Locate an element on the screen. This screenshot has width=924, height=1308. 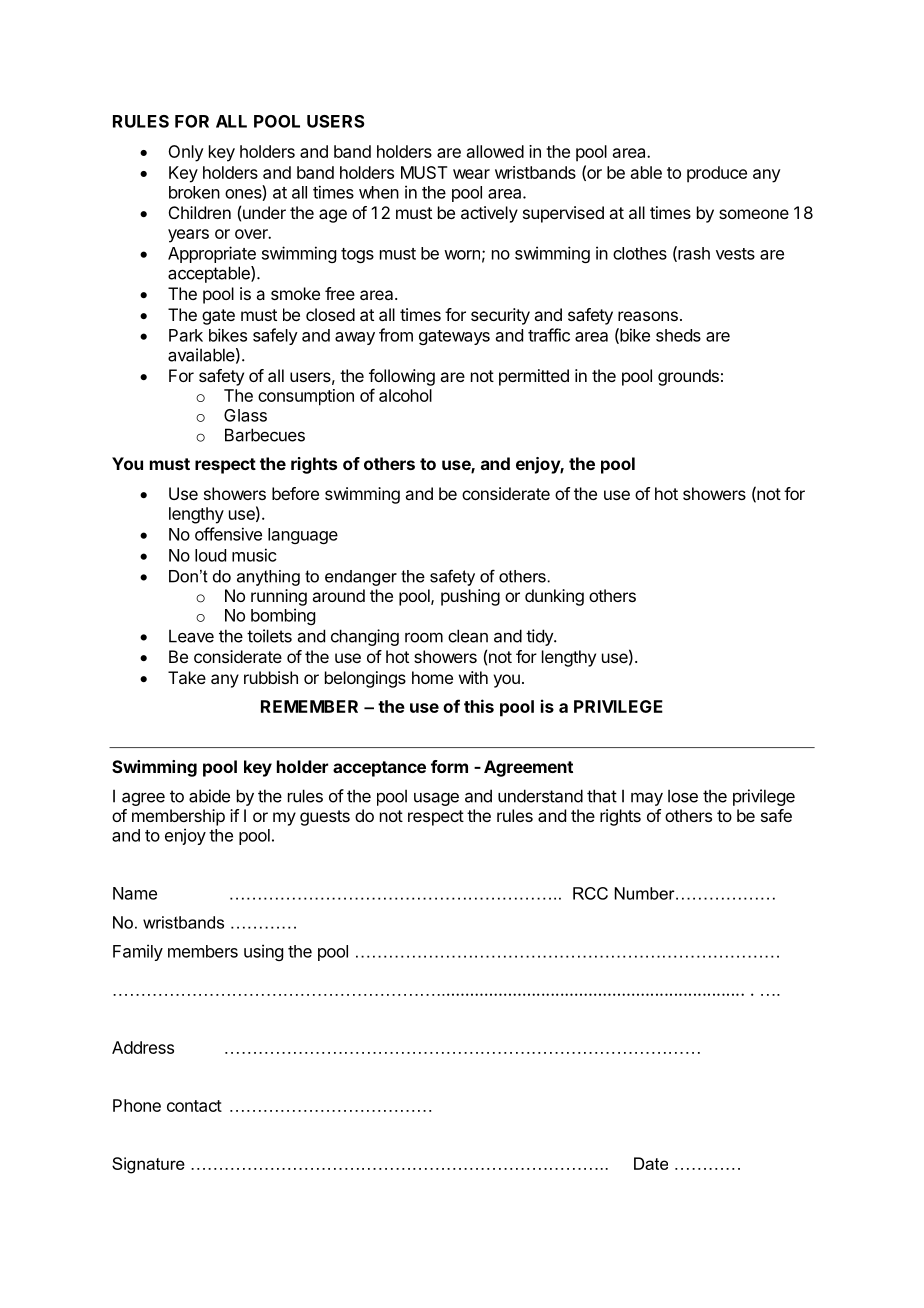
grounds is located at coordinates (688, 377).
